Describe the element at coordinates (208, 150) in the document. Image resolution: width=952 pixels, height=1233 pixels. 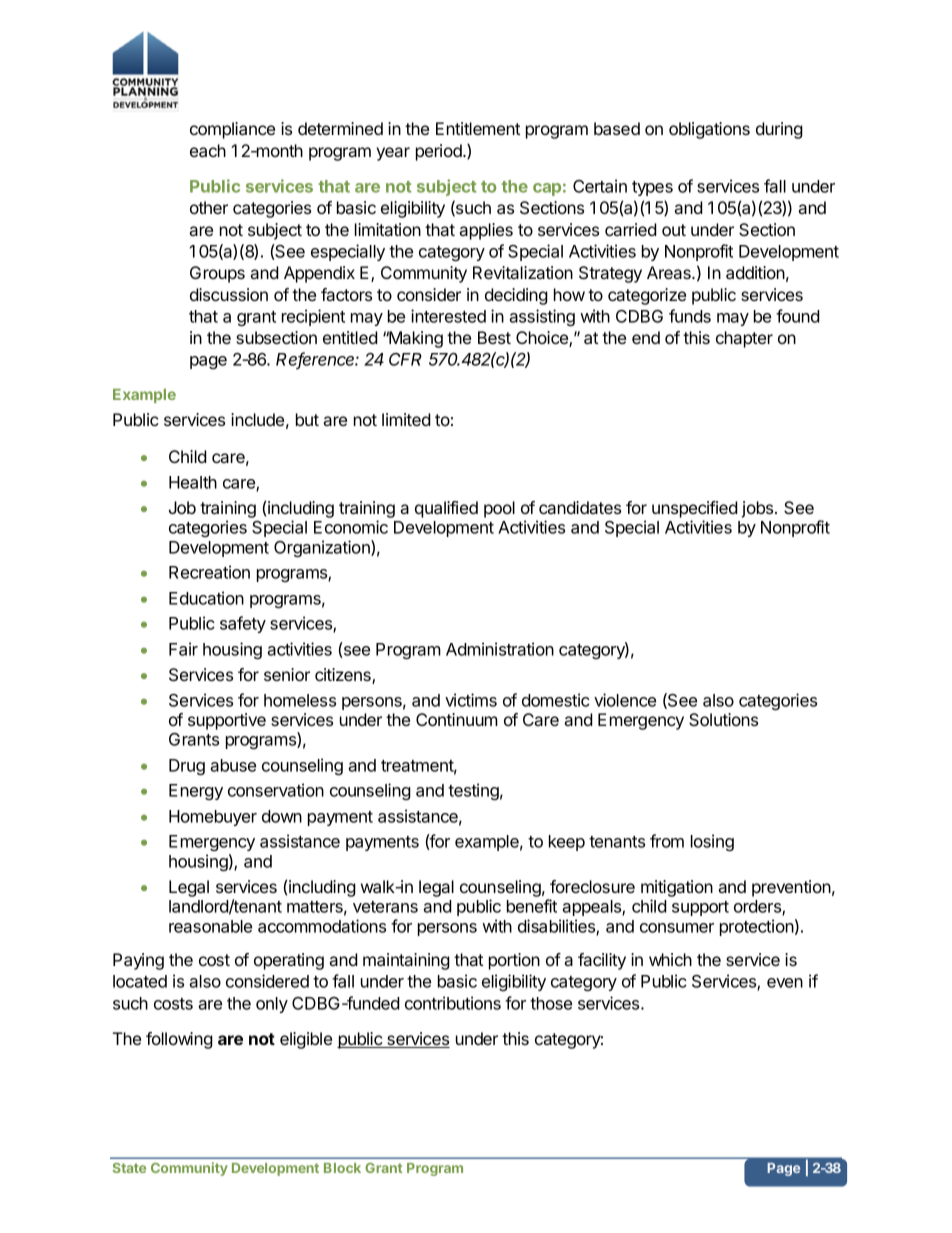
I see `each` at that location.
